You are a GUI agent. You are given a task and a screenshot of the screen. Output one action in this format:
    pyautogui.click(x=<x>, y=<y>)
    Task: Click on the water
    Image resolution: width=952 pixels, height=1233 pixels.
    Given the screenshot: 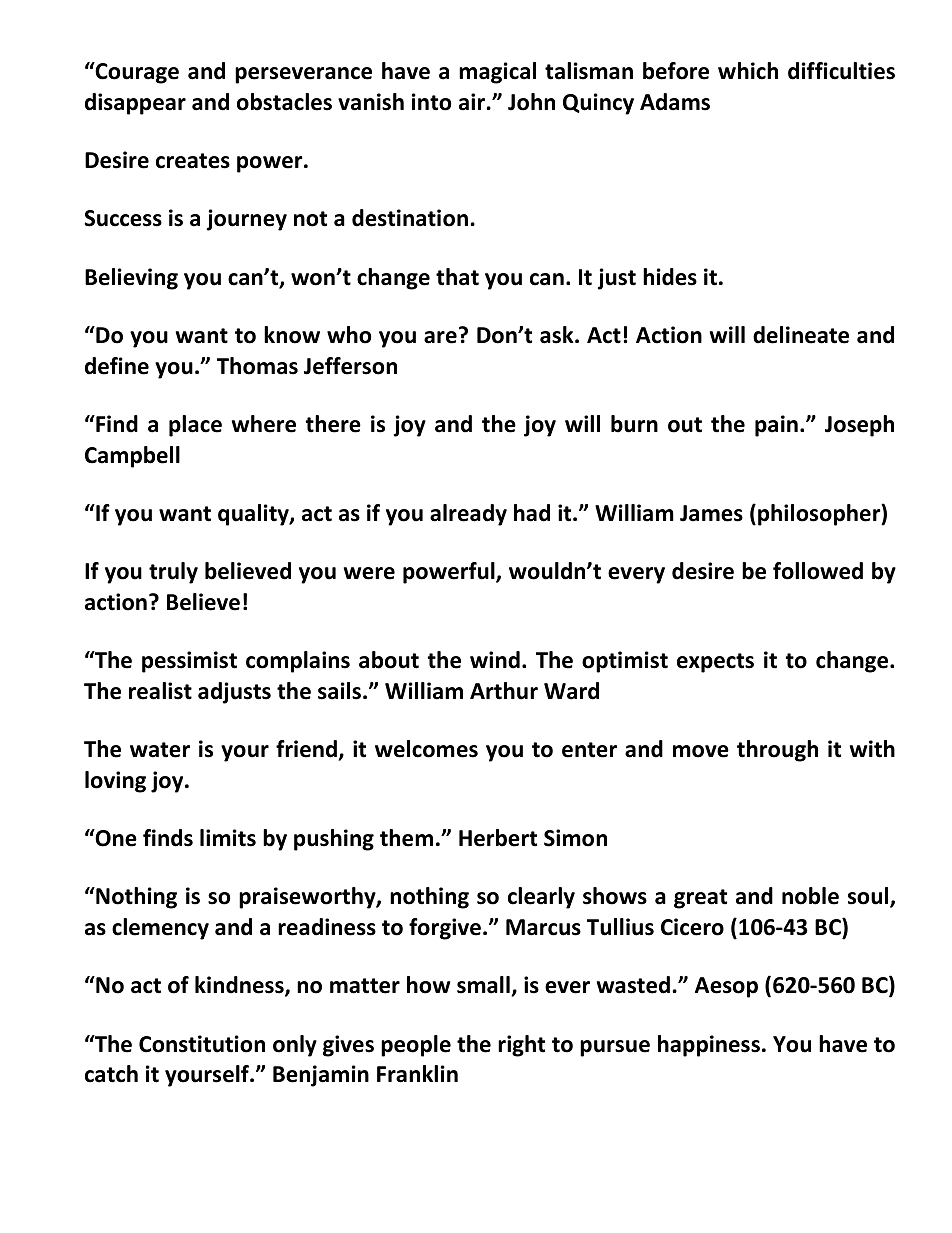 What is the action you would take?
    pyautogui.click(x=160, y=750)
